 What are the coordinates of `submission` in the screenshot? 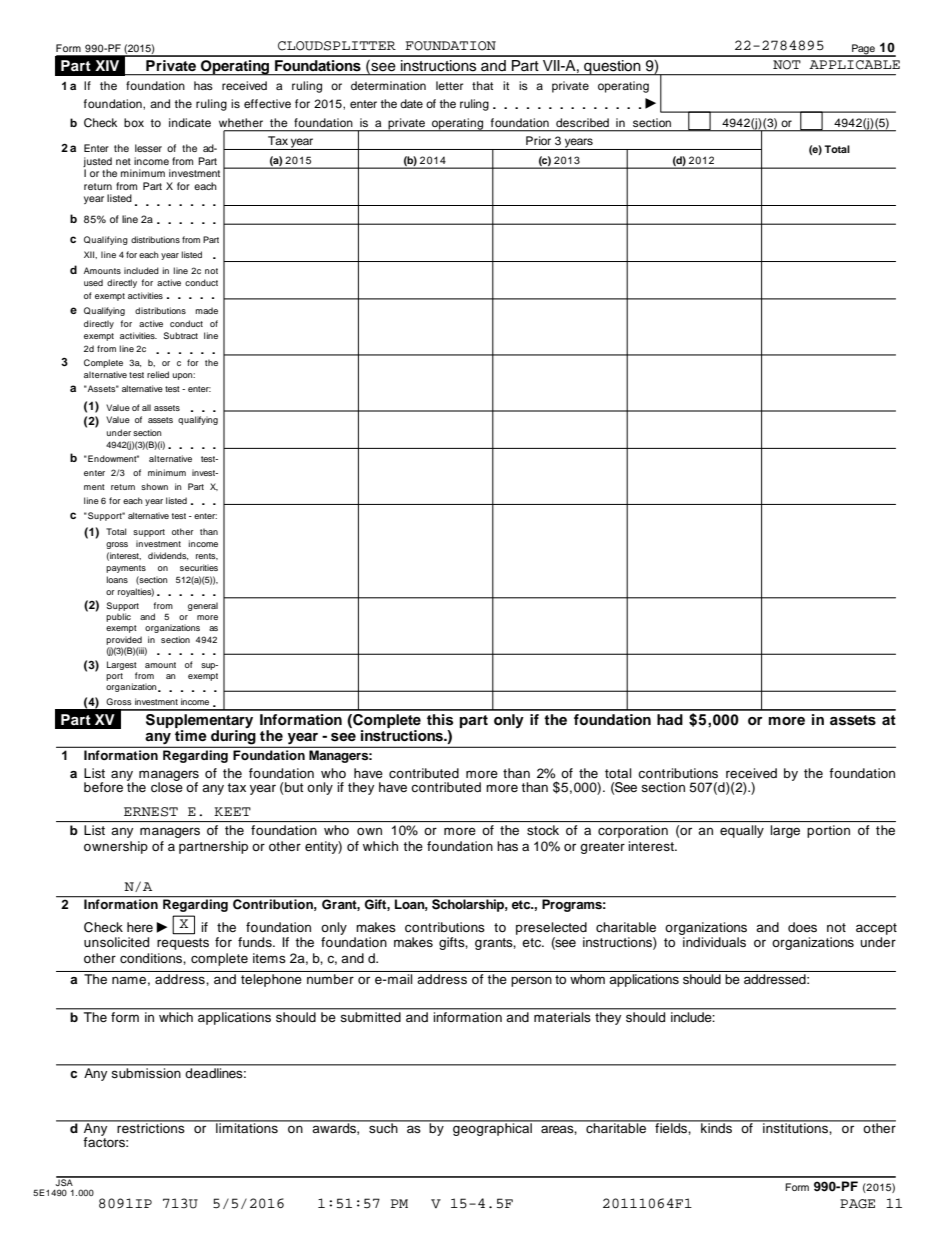 It's located at (146, 1071).
